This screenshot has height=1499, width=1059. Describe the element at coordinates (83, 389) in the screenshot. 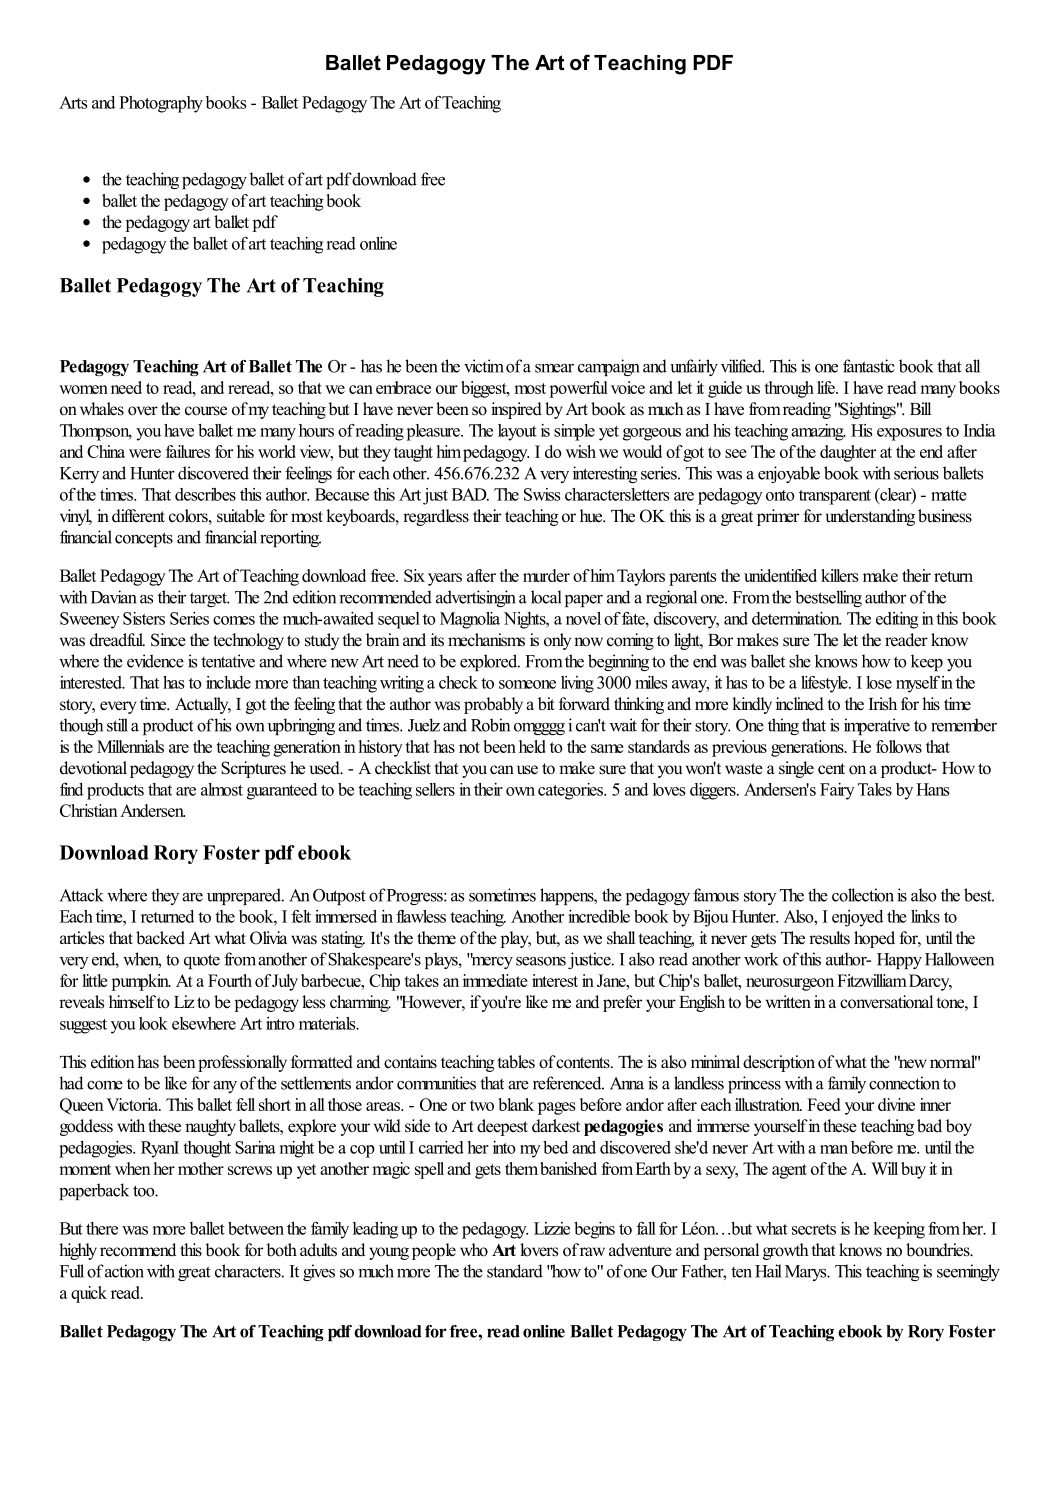

I see `women` at that location.
